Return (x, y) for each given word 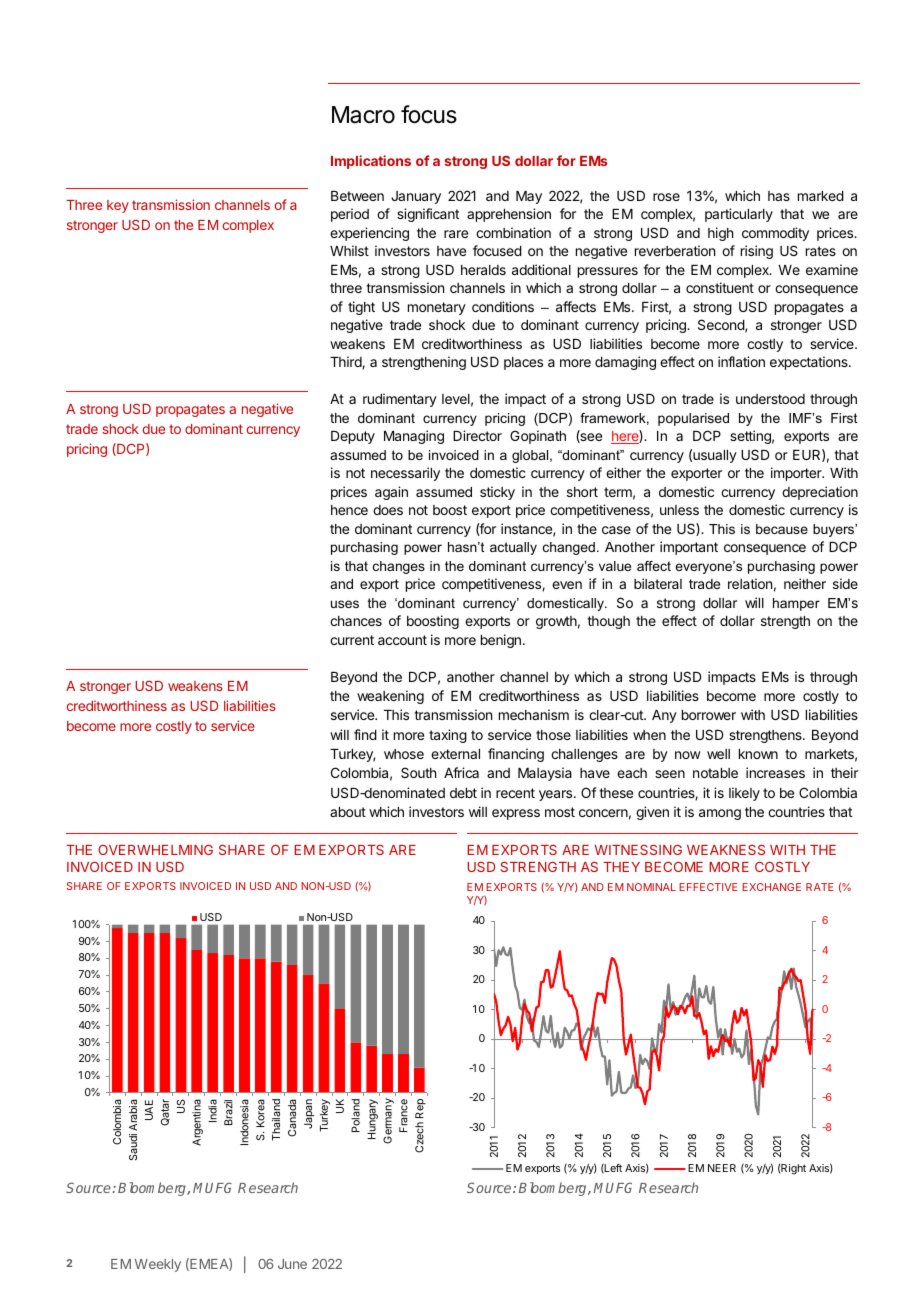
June (292, 1264)
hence (349, 510)
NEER (722, 1168)
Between (357, 196)
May (529, 197)
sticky (497, 493)
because (782, 529)
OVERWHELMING (155, 849)
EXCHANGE (771, 887)
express (516, 814)
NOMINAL (651, 887)
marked (821, 196)
